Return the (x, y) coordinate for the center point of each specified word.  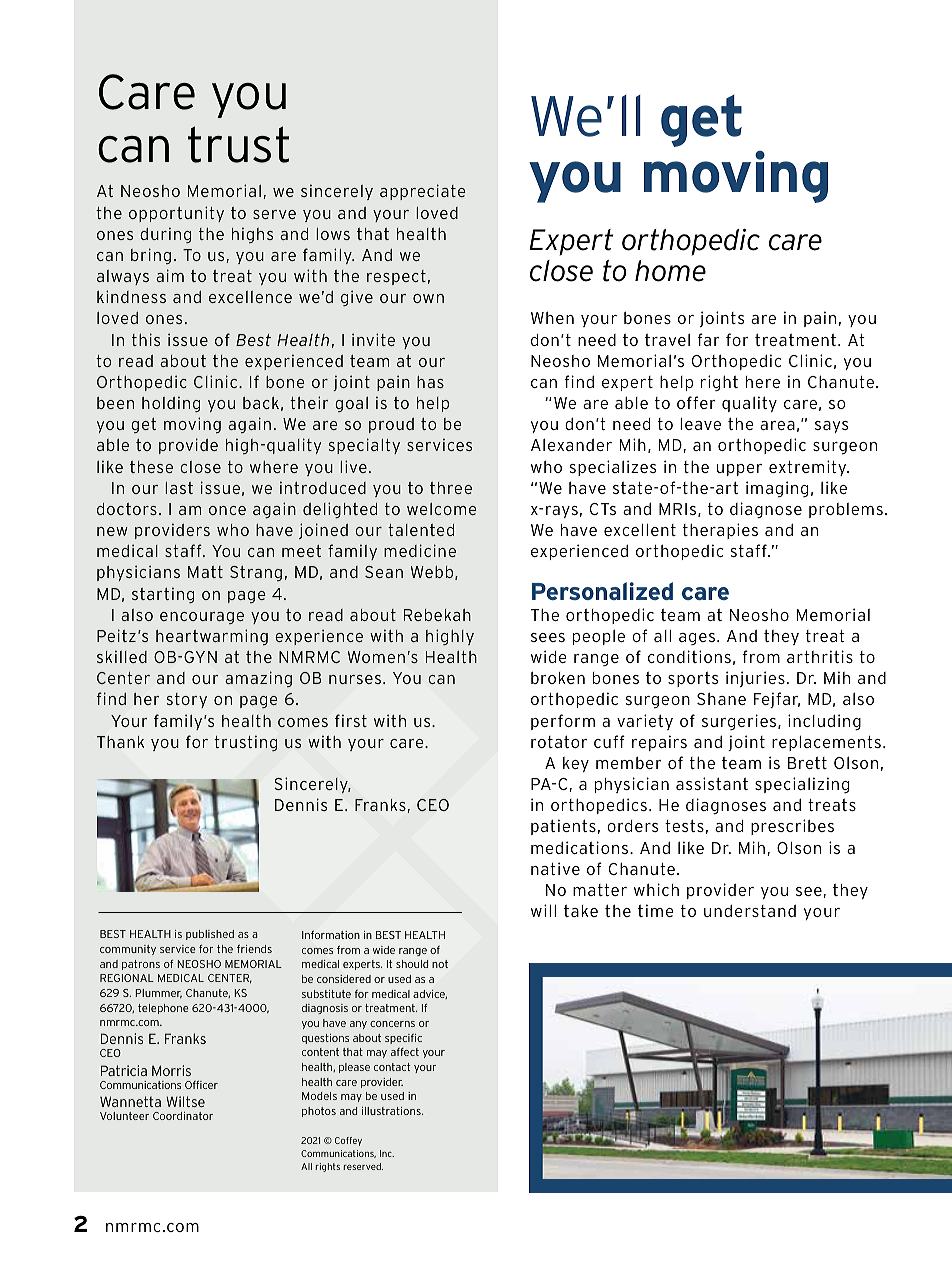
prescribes (792, 827)
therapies (720, 531)
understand (750, 910)
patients (563, 827)
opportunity (176, 214)
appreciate (423, 192)
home (670, 271)
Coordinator (183, 1116)
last (179, 488)
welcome (442, 509)
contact (392, 1067)
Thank (120, 742)
